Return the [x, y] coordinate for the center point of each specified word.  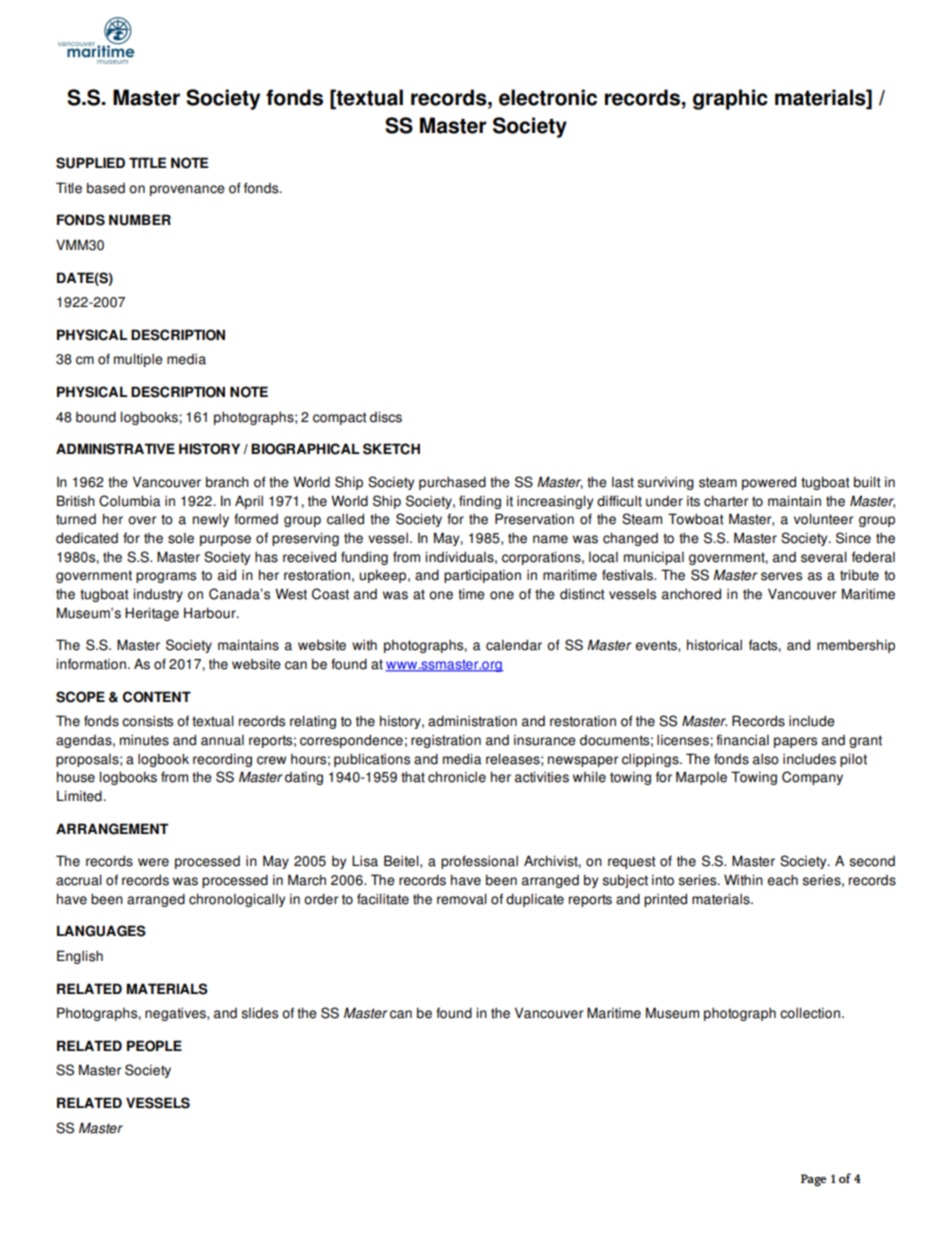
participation [482, 576]
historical [714, 645]
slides [259, 1013]
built [867, 482]
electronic [548, 97]
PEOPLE [154, 1046]
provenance [187, 190]
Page [813, 1180]
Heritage [152, 614]
